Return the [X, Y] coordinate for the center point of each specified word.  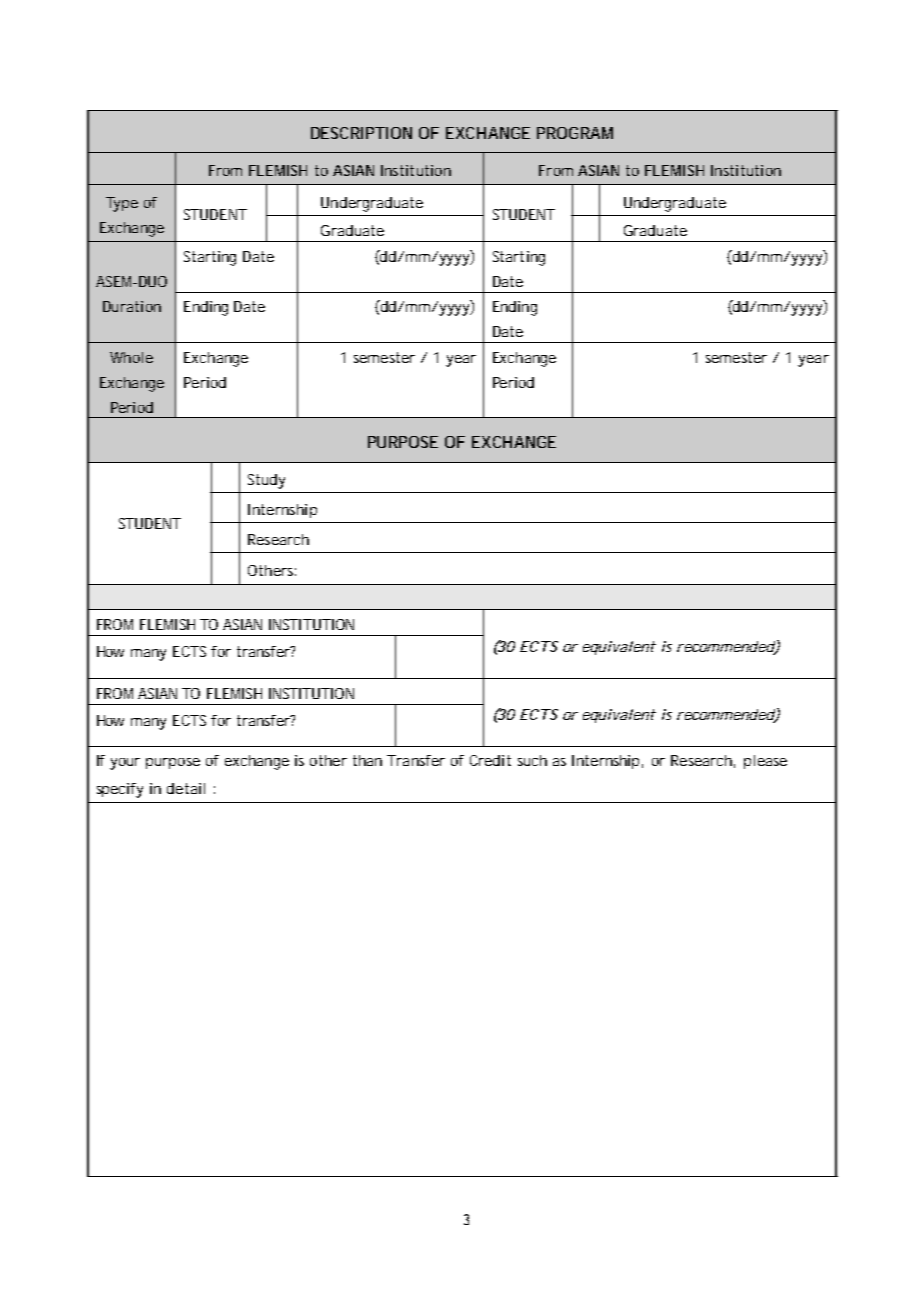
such [532, 760]
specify [120, 790]
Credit [490, 760]
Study [266, 481]
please [765, 762]
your [125, 764]
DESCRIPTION [361, 133]
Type [122, 204]
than [367, 760]
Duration [132, 306]
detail [186, 788]
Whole [131, 357]
